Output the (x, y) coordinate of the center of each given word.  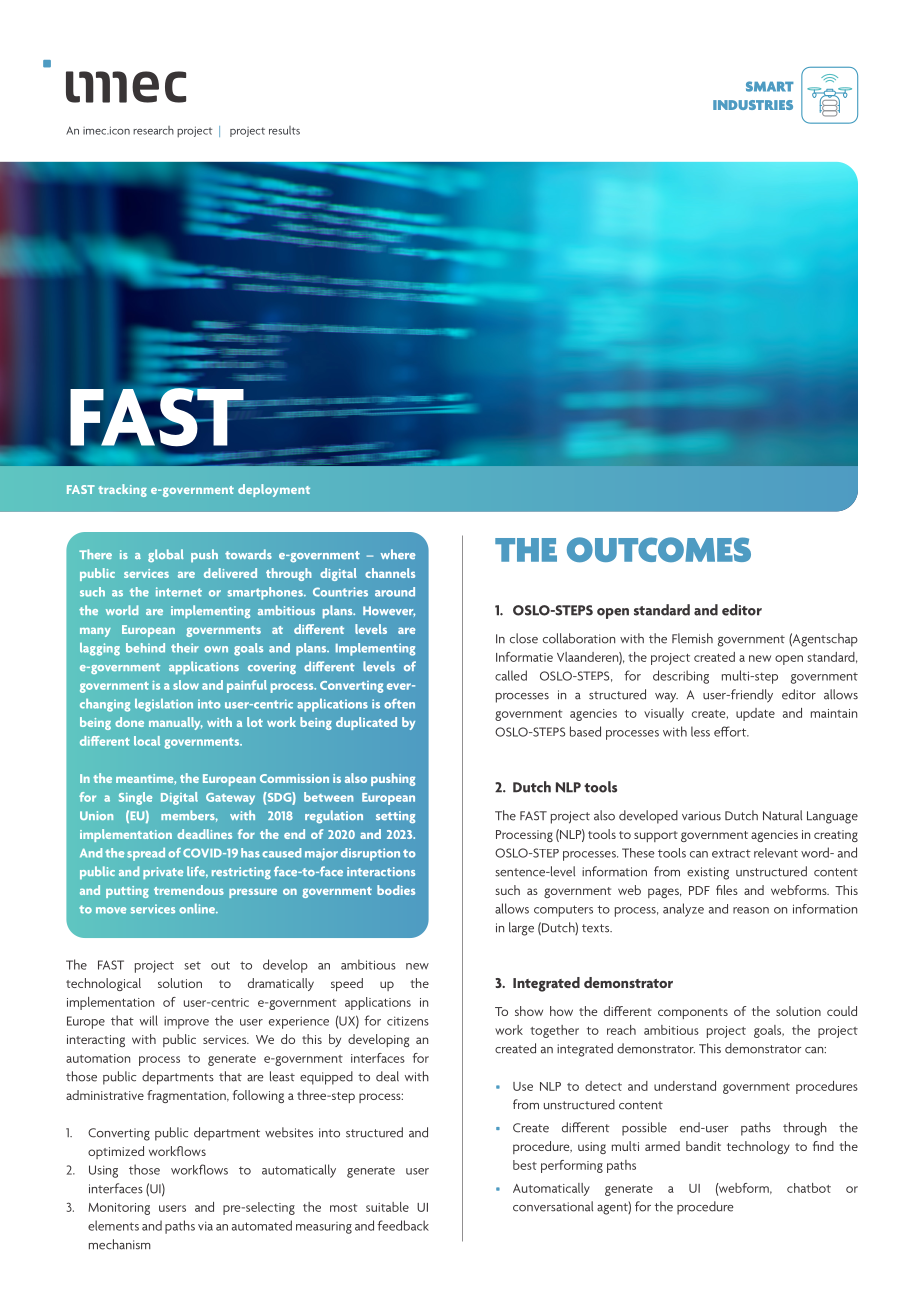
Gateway (230, 799)
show (529, 1011)
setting (395, 817)
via (205, 1226)
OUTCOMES (659, 549)
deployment (274, 490)
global (166, 555)
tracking (122, 490)
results (284, 130)
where (398, 554)
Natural (782, 815)
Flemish (692, 638)
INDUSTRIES (753, 105)
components (693, 1013)
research (153, 130)
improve (186, 1022)
